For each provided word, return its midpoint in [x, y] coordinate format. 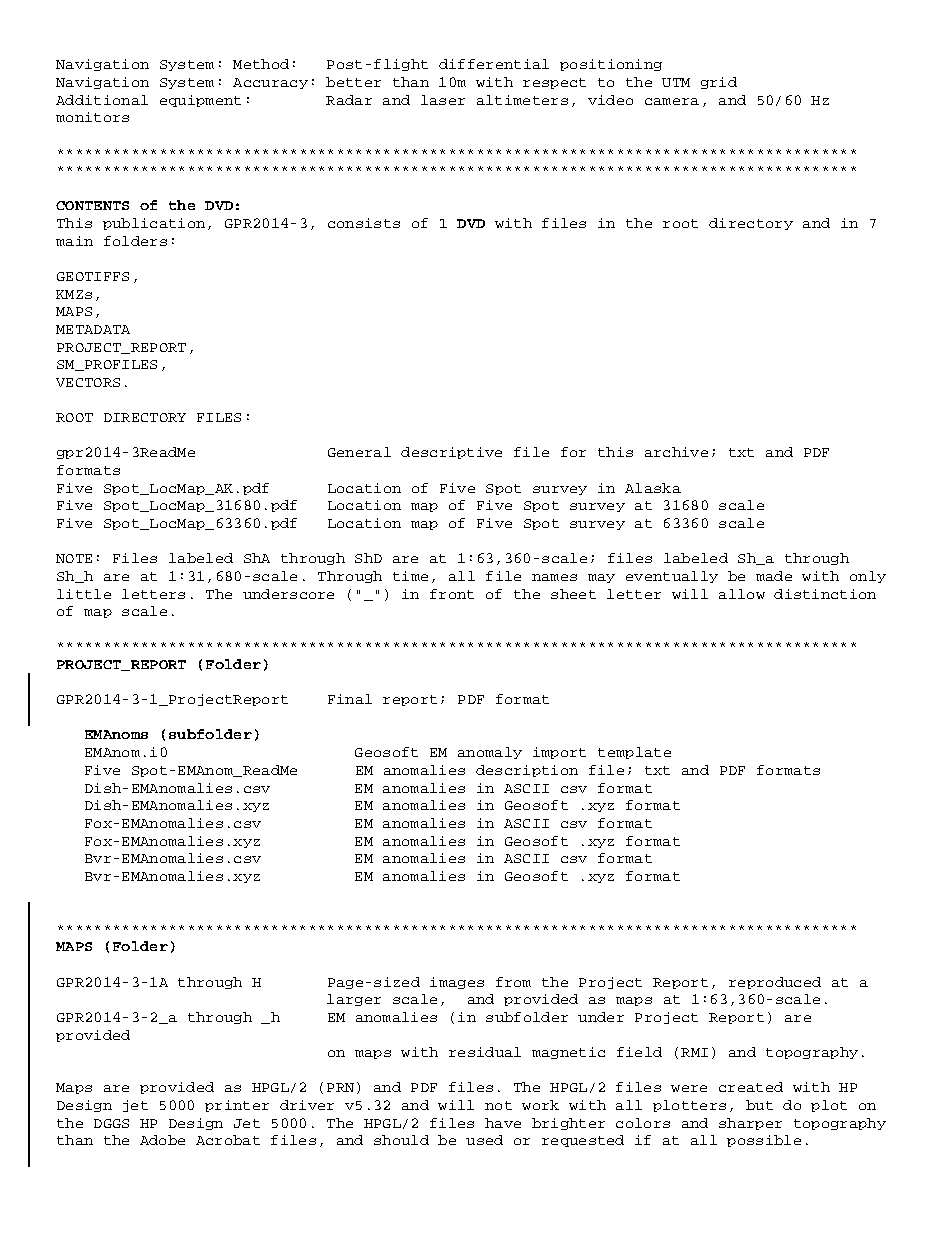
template [634, 753]
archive [676, 452]
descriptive [451, 453]
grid [719, 83]
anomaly [490, 753]
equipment [200, 101]
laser [443, 100]
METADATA [93, 329]
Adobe [162, 1140]
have [503, 1123]
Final [350, 699]
